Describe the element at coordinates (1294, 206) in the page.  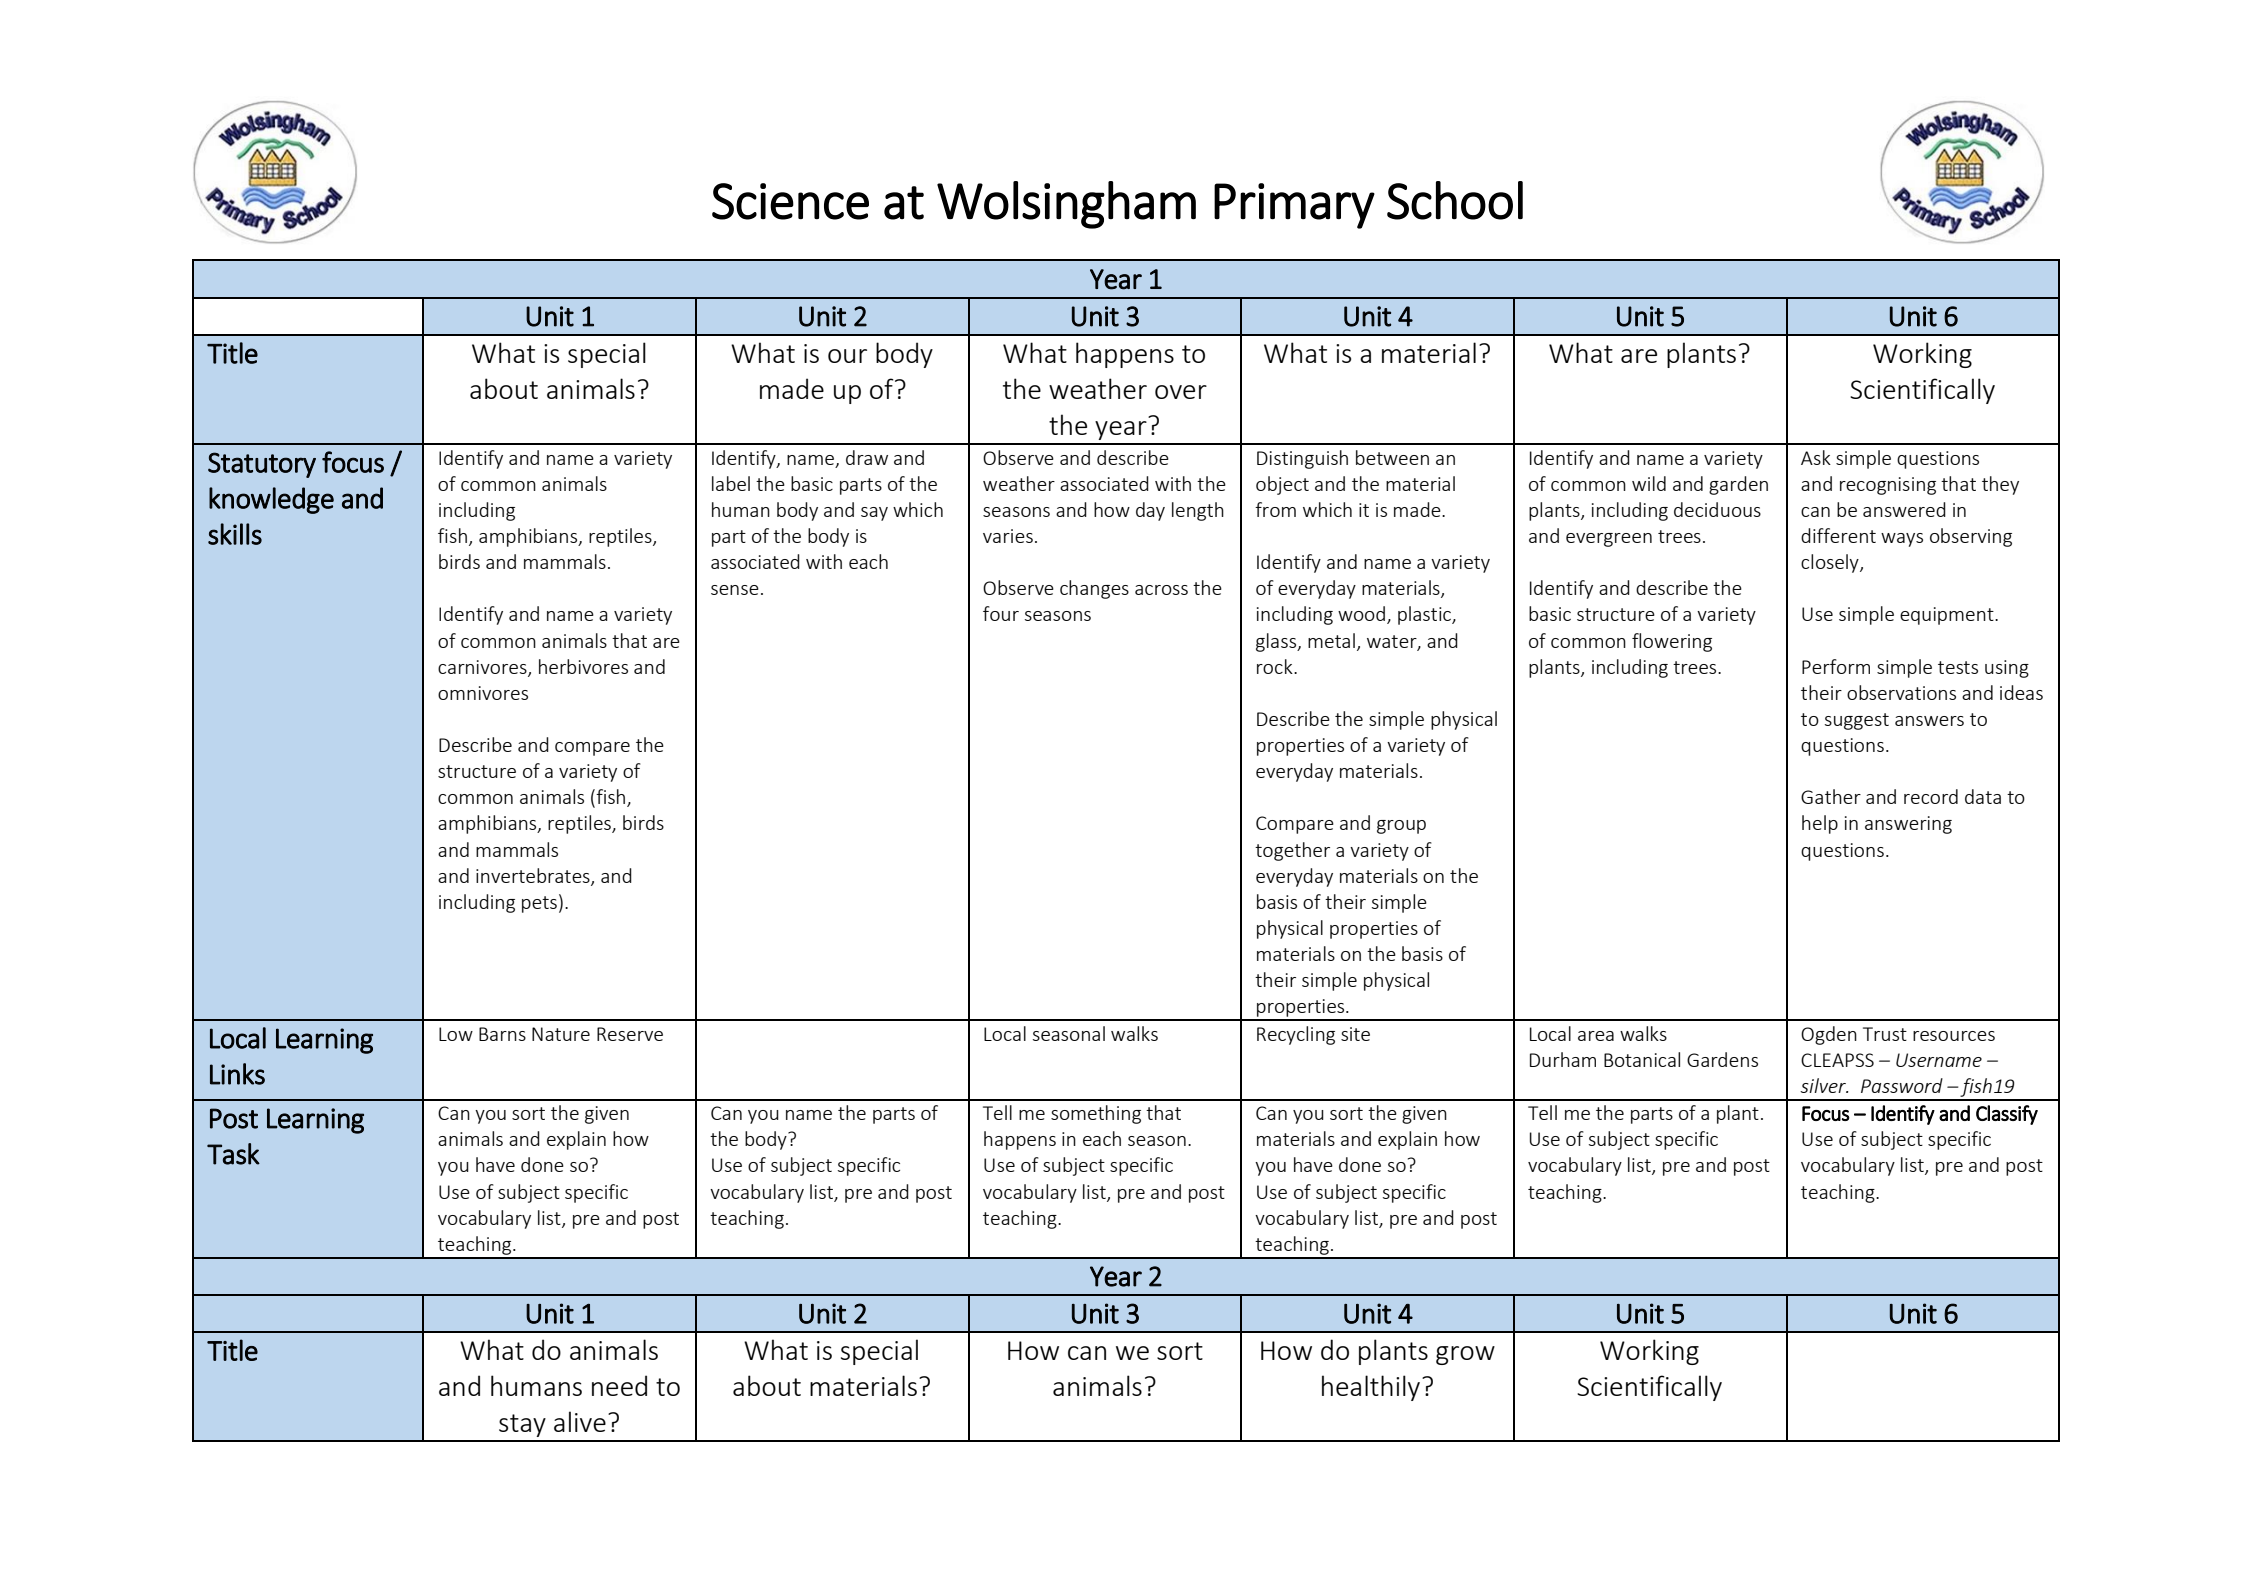
I see `Primary` at that location.
